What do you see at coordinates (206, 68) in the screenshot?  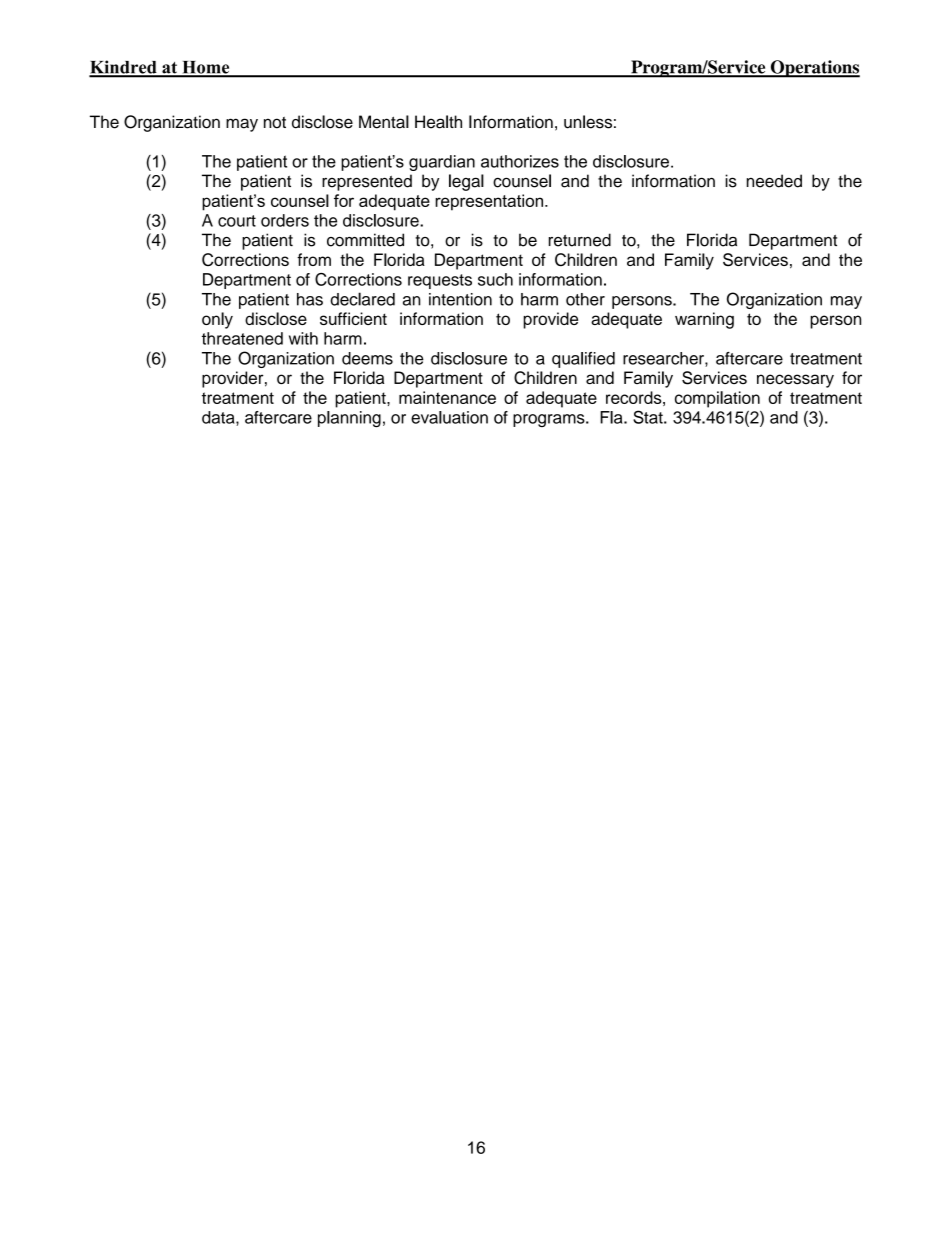 I see `Home` at bounding box center [206, 68].
